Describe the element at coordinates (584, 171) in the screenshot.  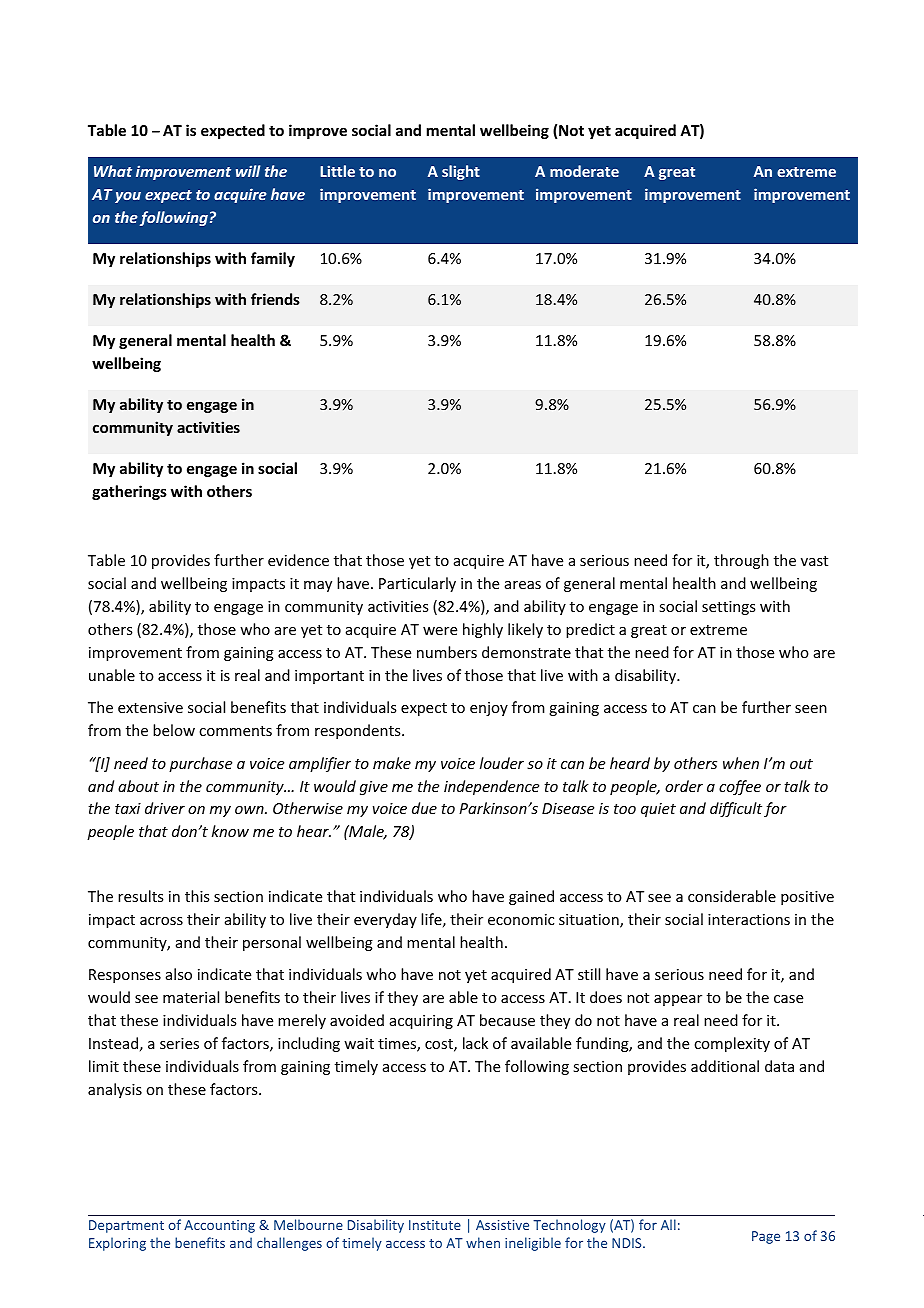
I see `moderate` at that location.
